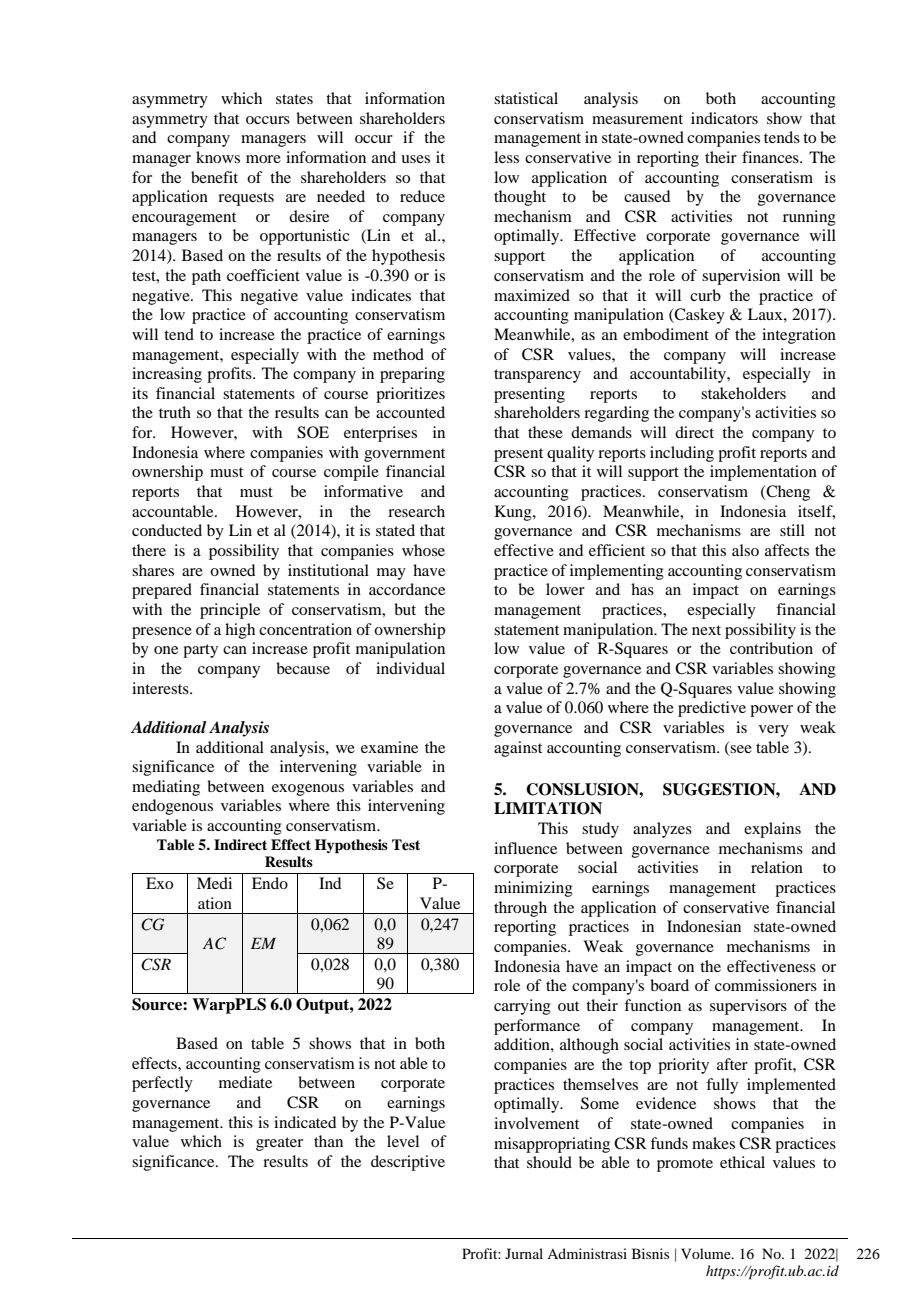  What do you see at coordinates (200, 651) in the document?
I see `party` at bounding box center [200, 651].
